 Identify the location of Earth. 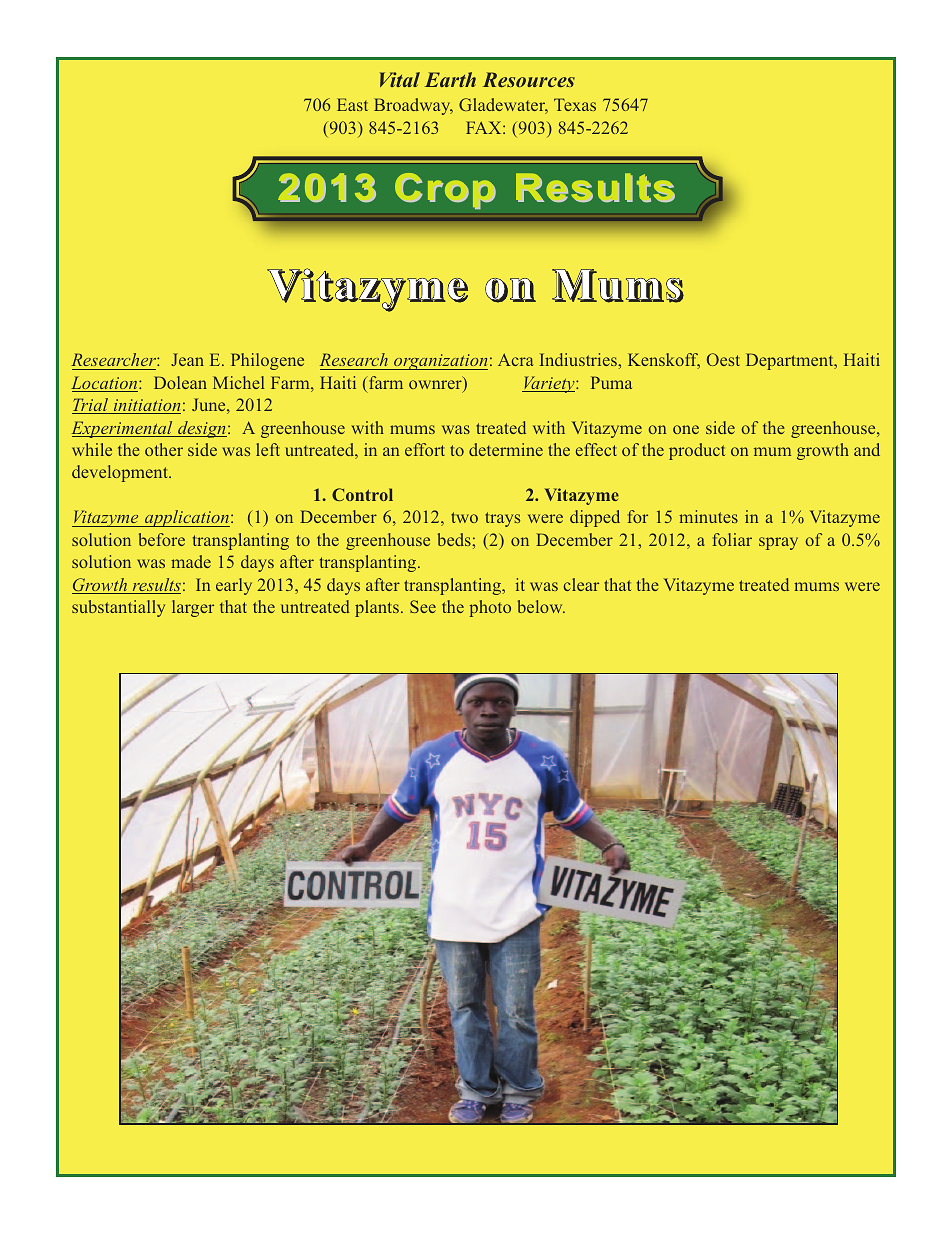
(450, 79).
